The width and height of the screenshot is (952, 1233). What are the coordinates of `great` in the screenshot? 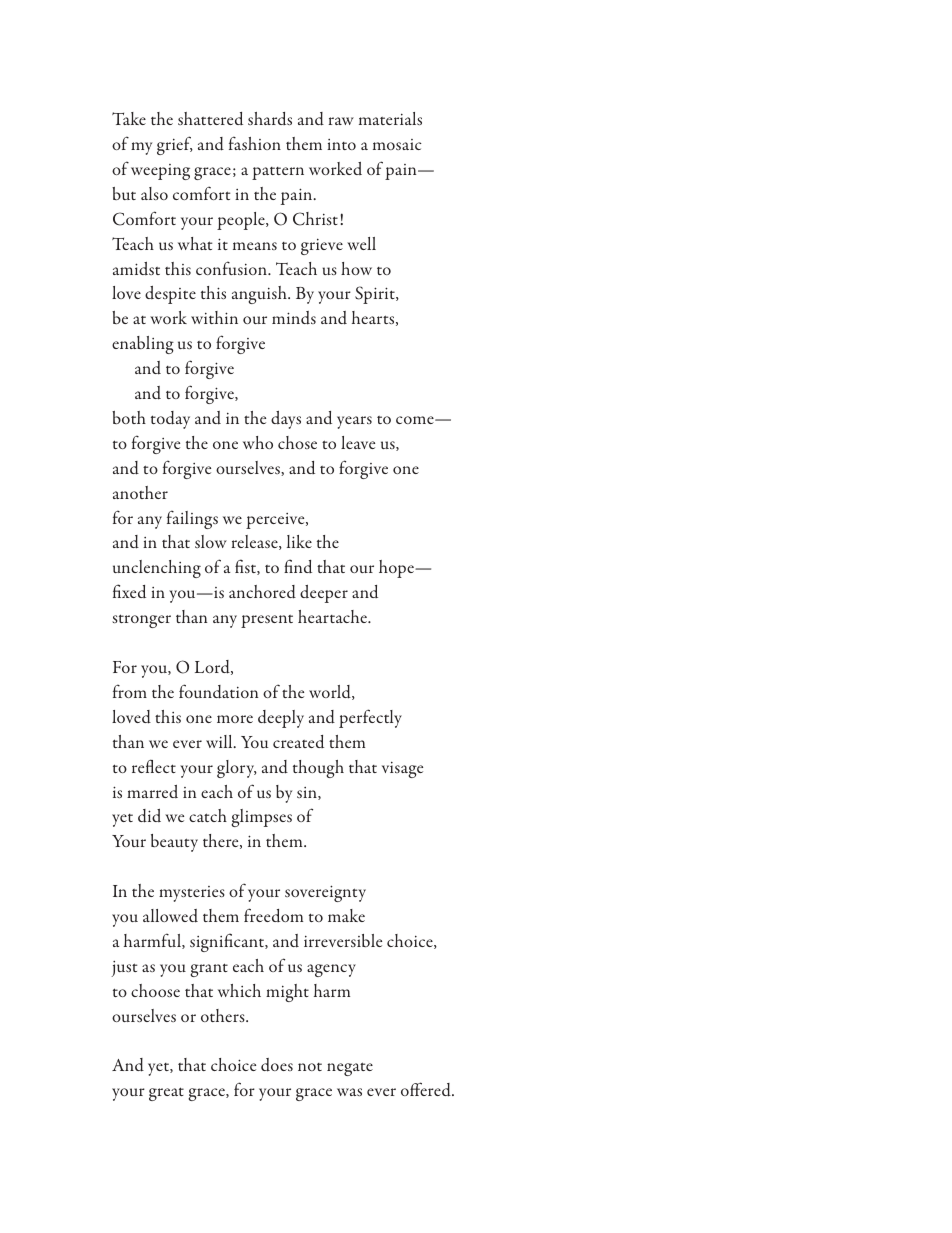 It's located at (166, 1094).
